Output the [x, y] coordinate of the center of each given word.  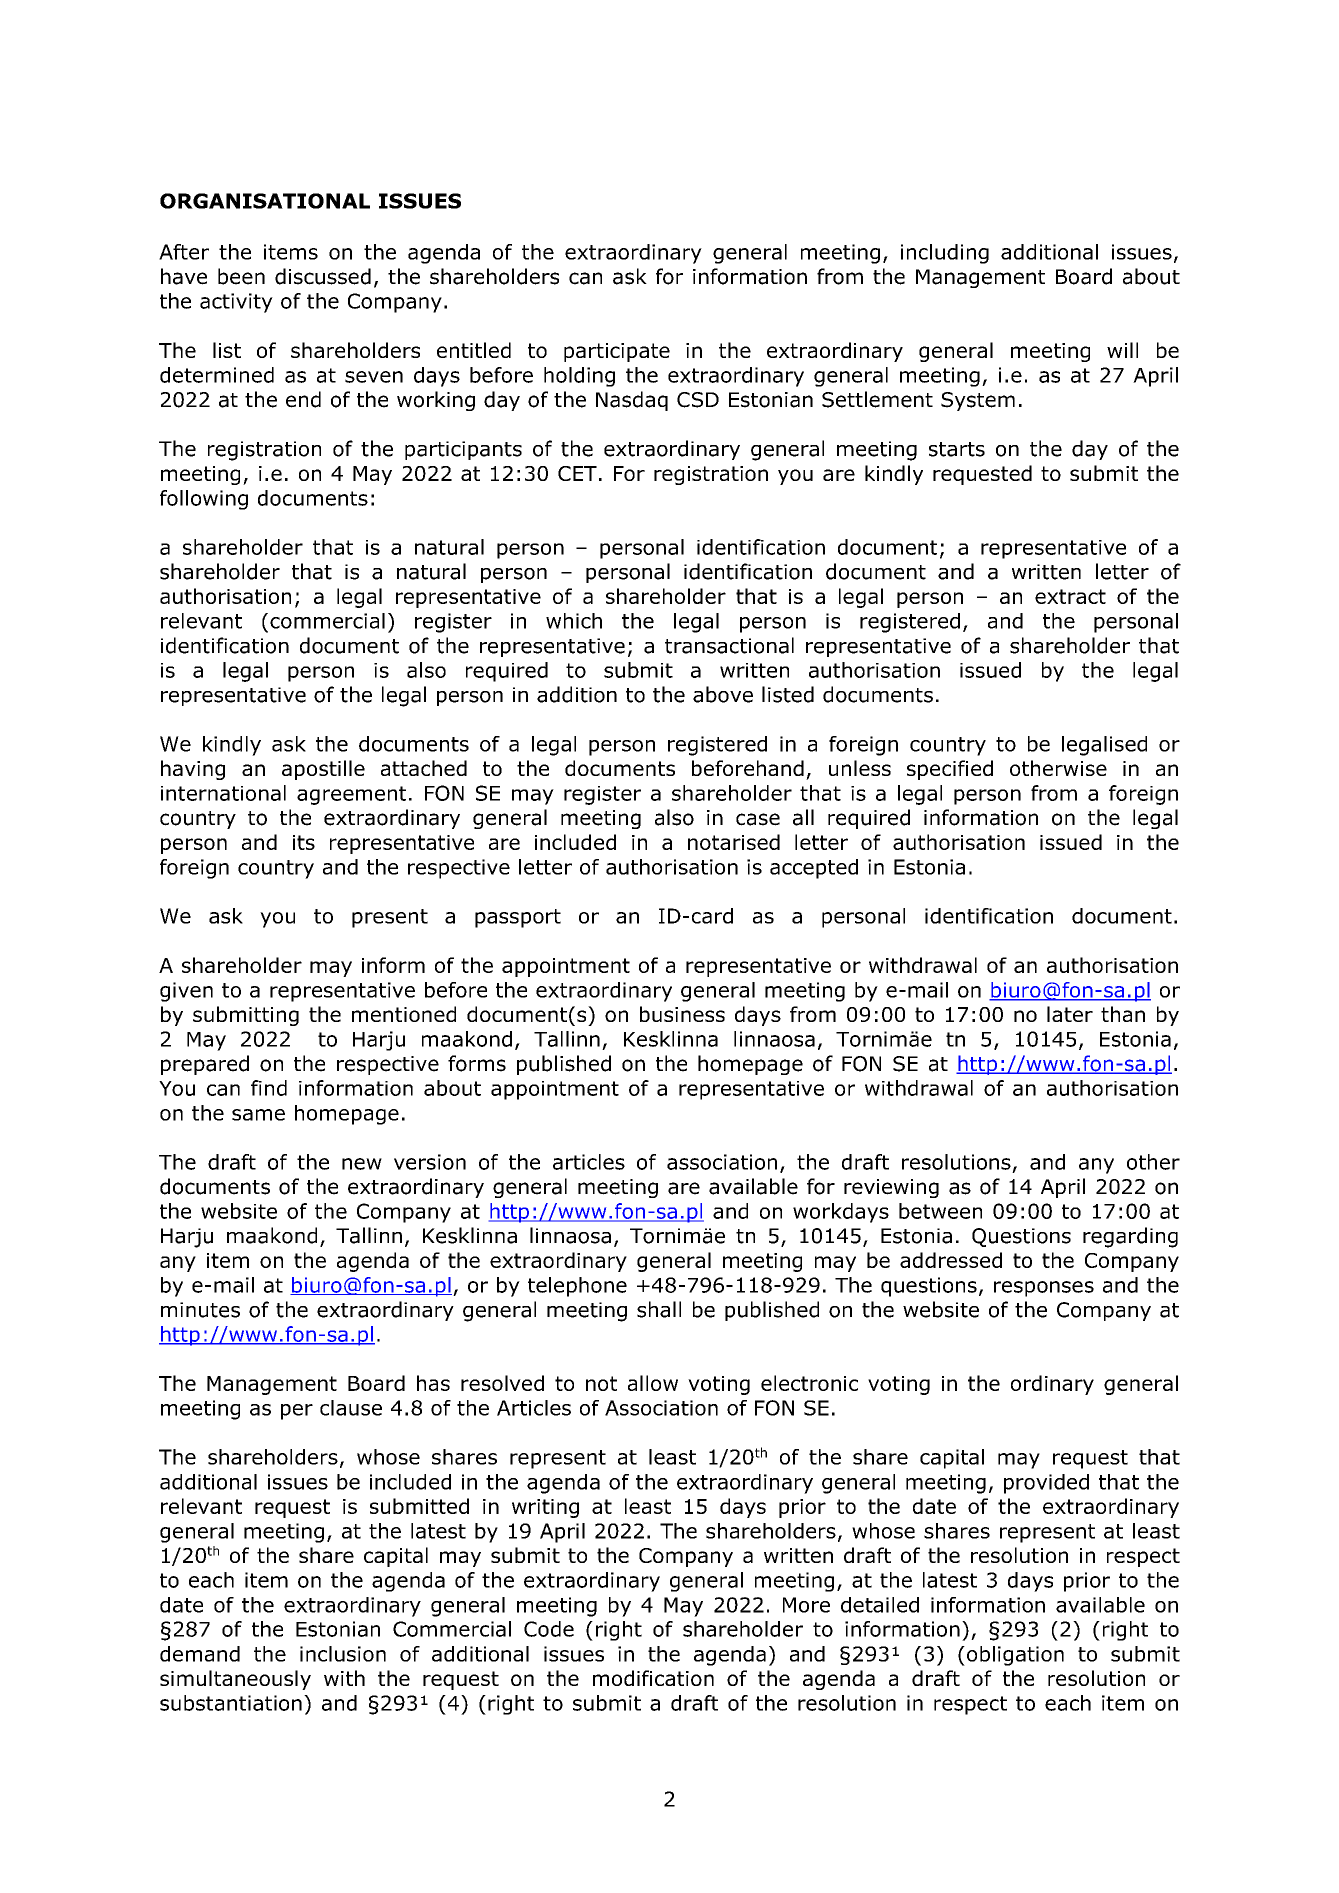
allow [653, 1383]
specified [950, 770]
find [269, 1088]
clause [351, 1408]
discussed [323, 276]
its [304, 842]
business [682, 1014]
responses [1044, 1289]
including [945, 254]
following [204, 500]
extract [1070, 596]
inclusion [343, 1654]
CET [577, 473]
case [758, 819]
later [1070, 1014]
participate [617, 352]
